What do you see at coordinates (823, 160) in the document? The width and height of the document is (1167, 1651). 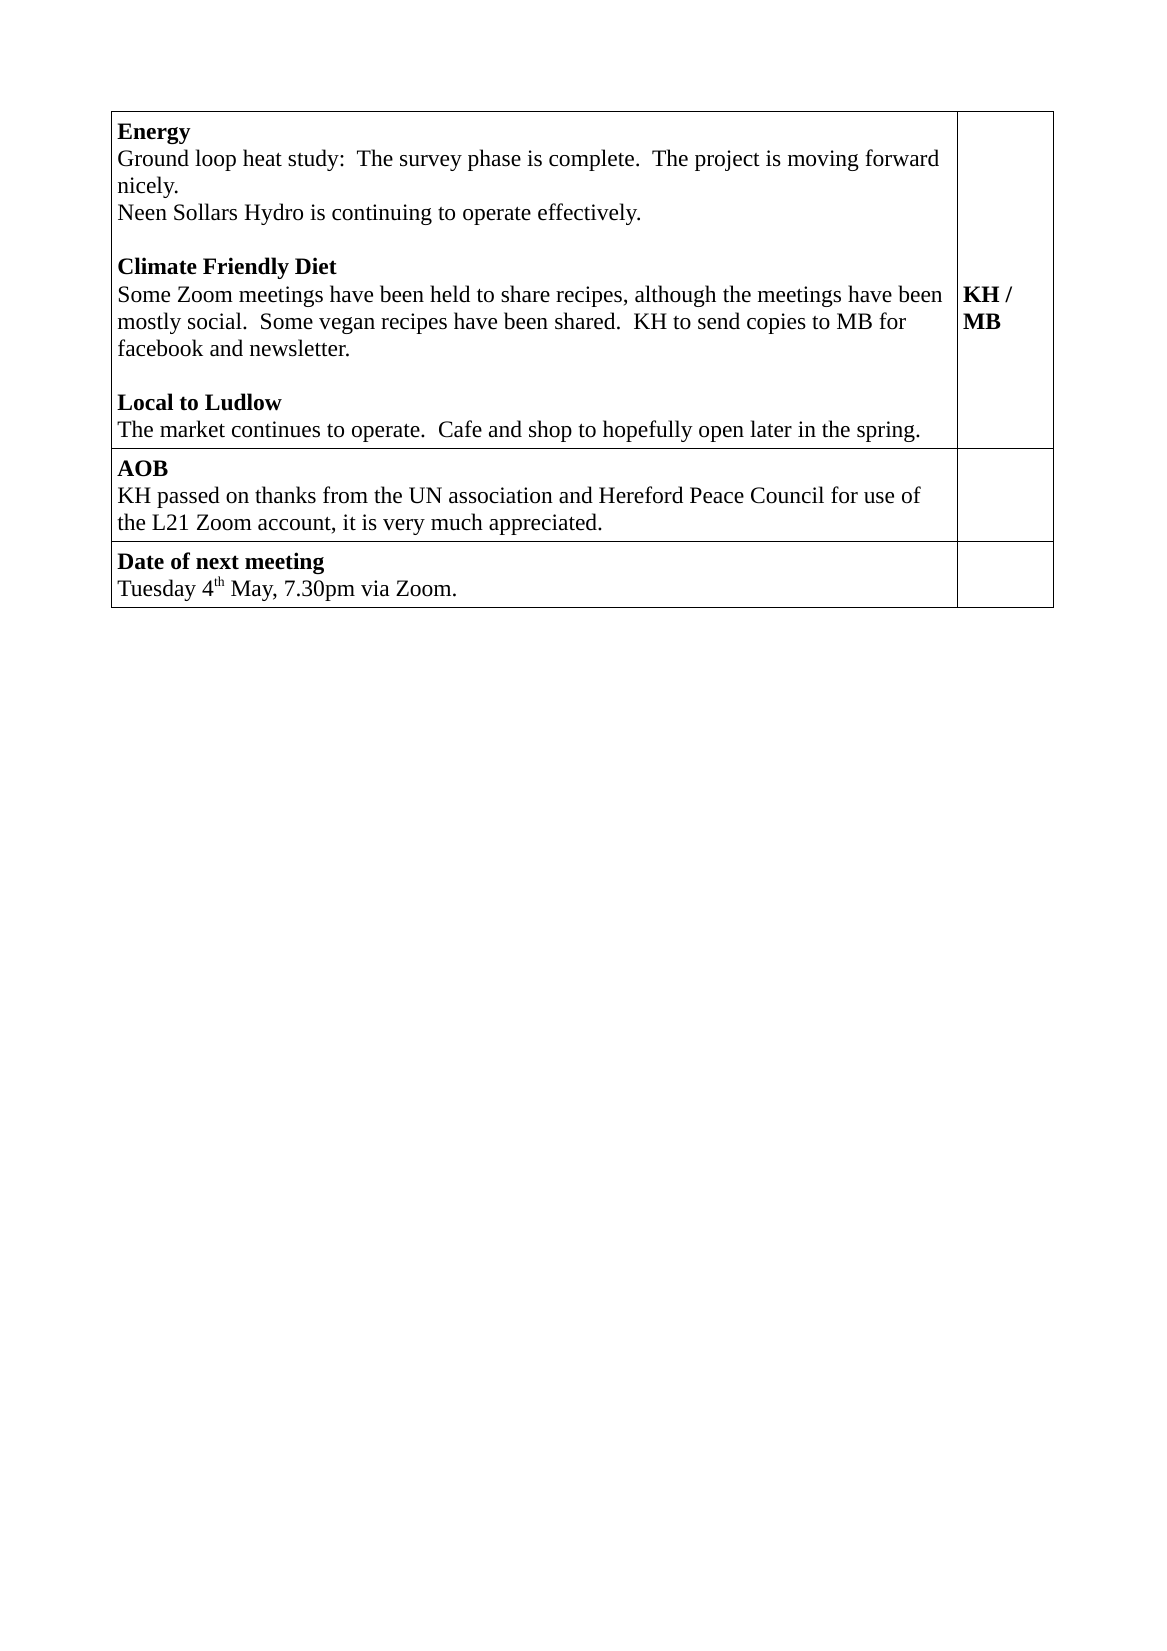 I see `moving` at bounding box center [823, 160].
